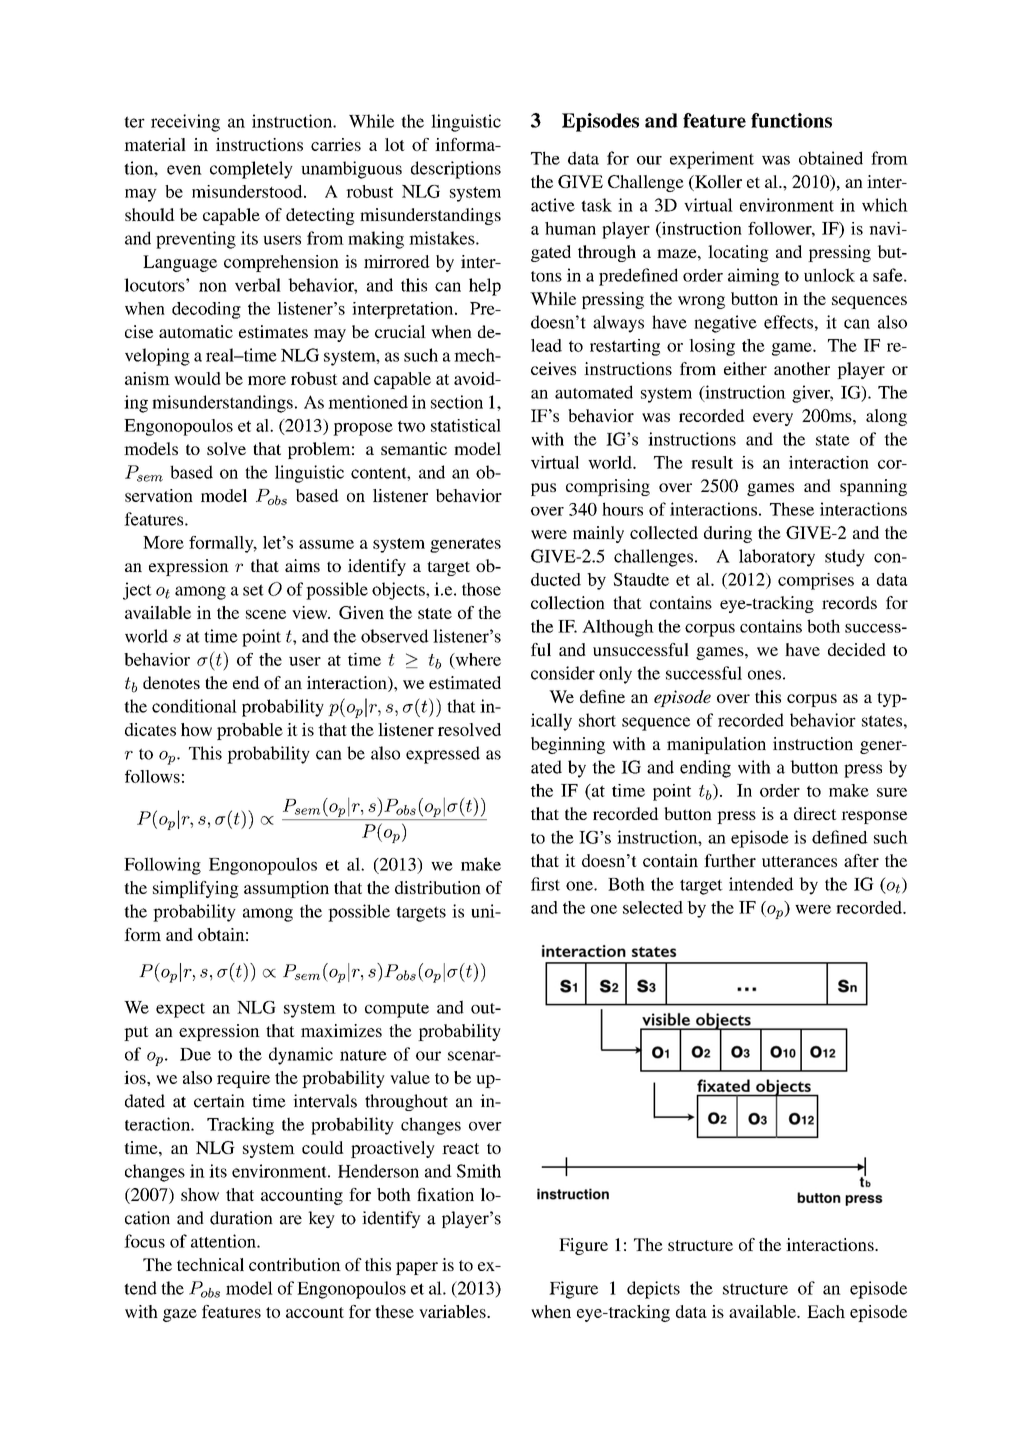 The height and width of the document is (1454, 1028). I want to click on Koller, so click(717, 181).
